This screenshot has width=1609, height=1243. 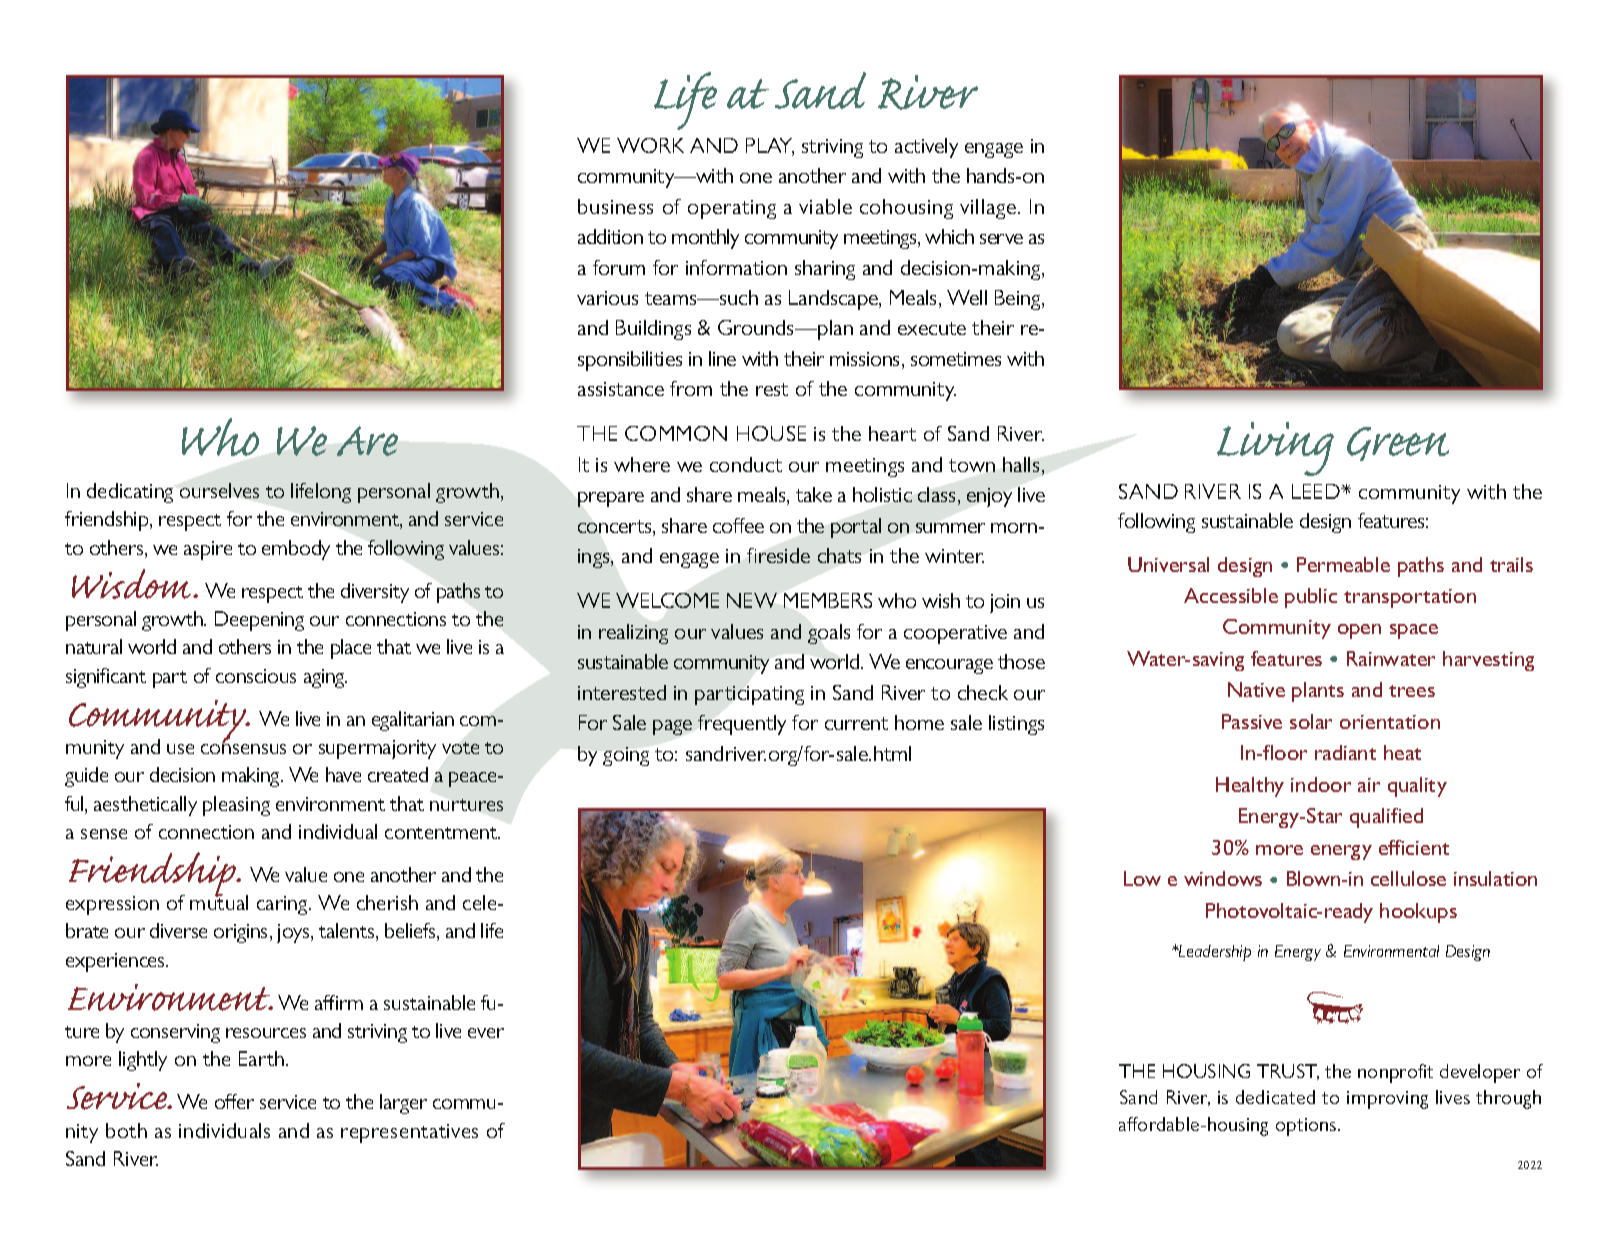 I want to click on pleasing, so click(x=236, y=806).
